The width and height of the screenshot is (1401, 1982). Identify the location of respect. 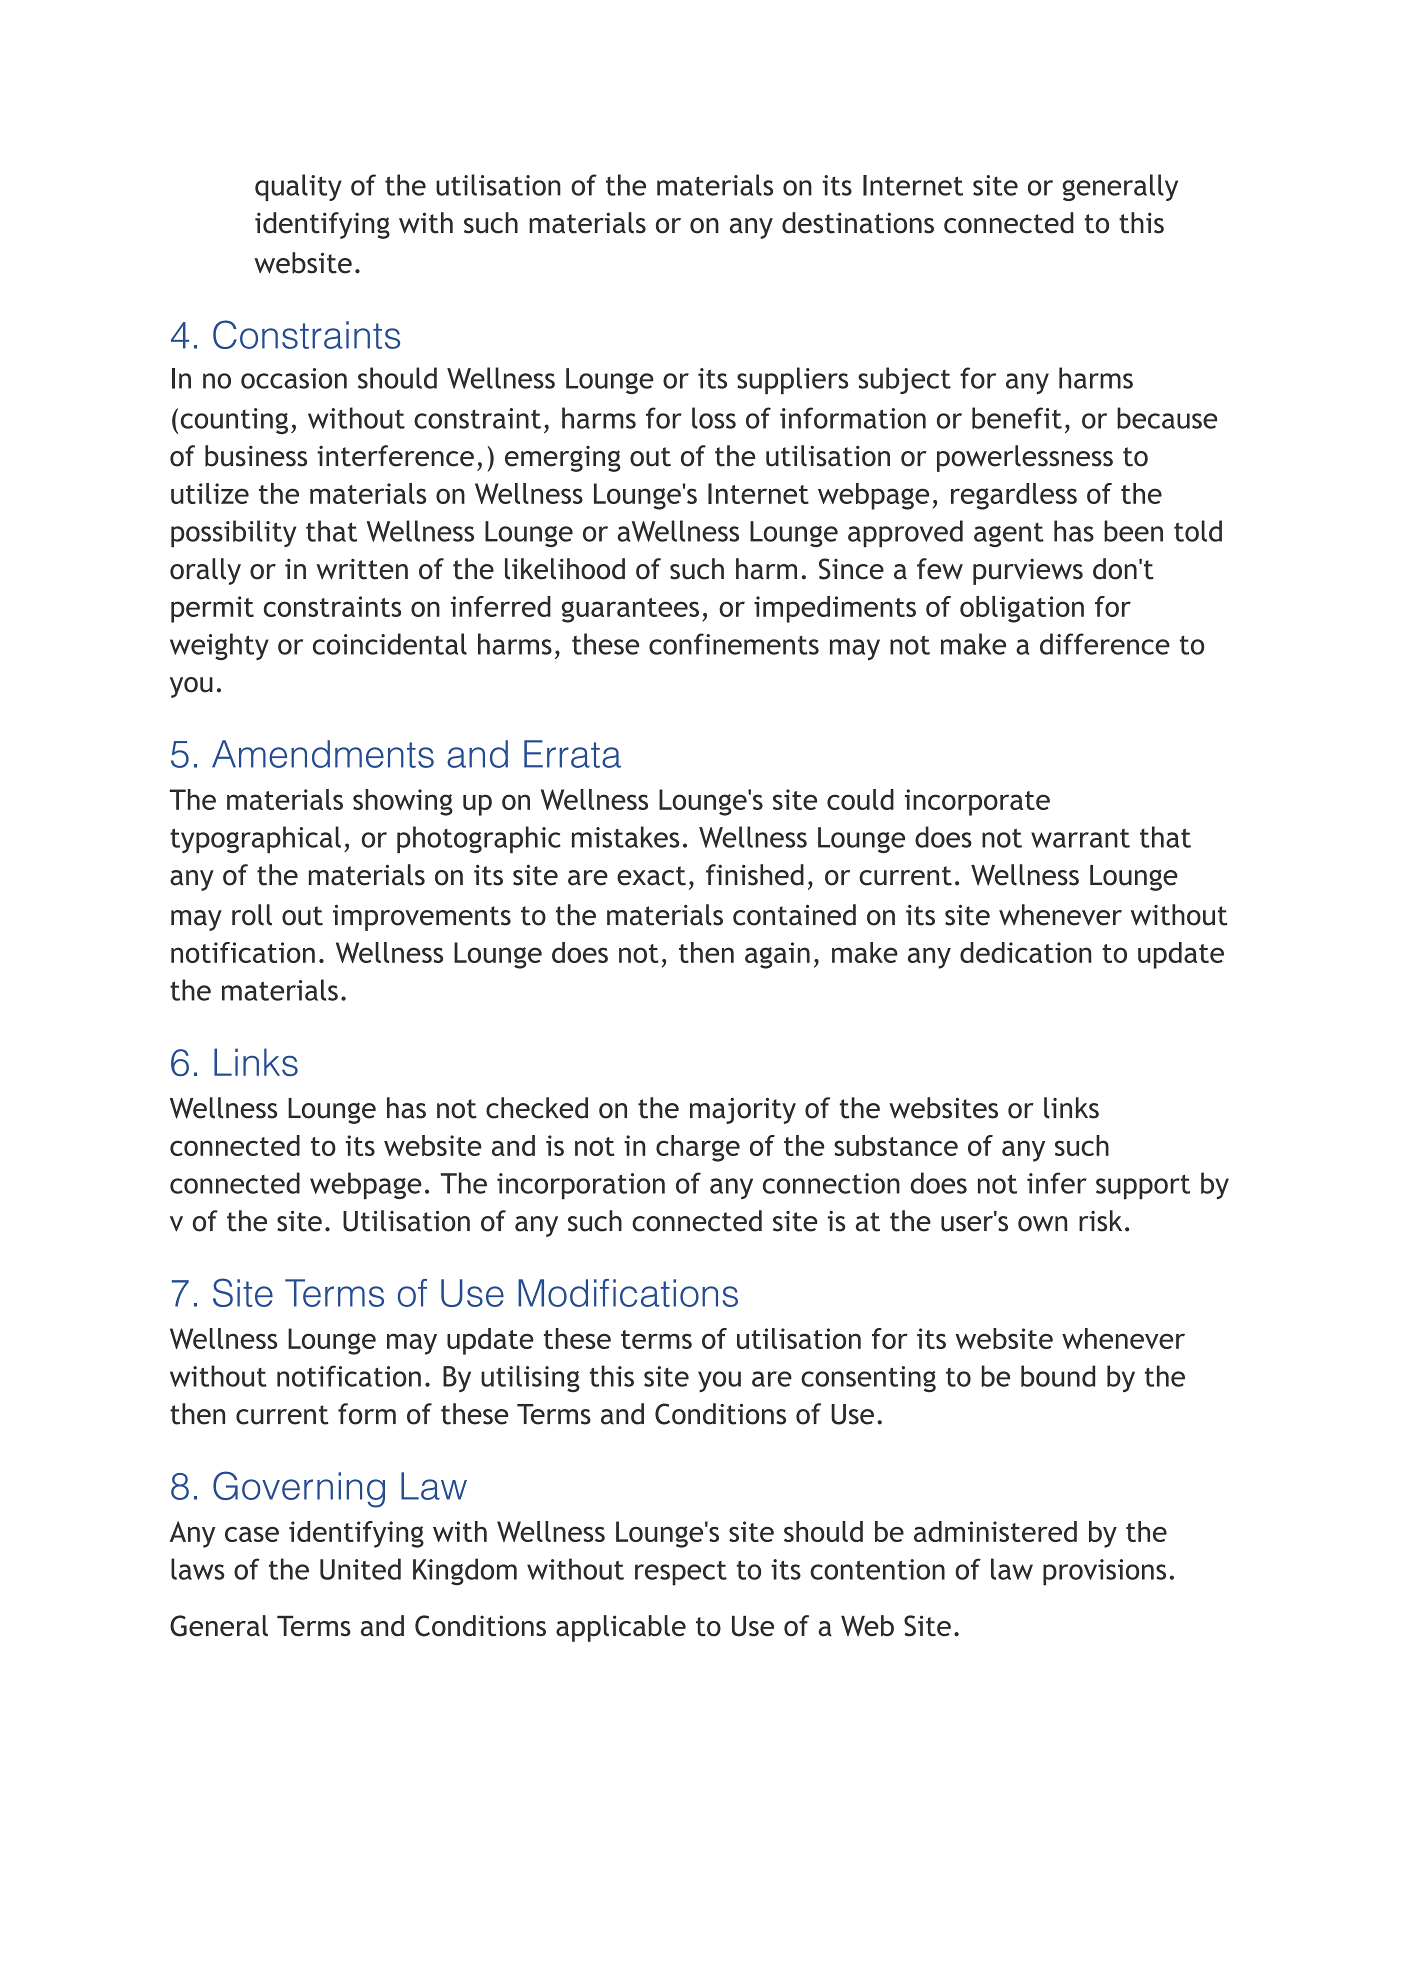
(681, 1573).
